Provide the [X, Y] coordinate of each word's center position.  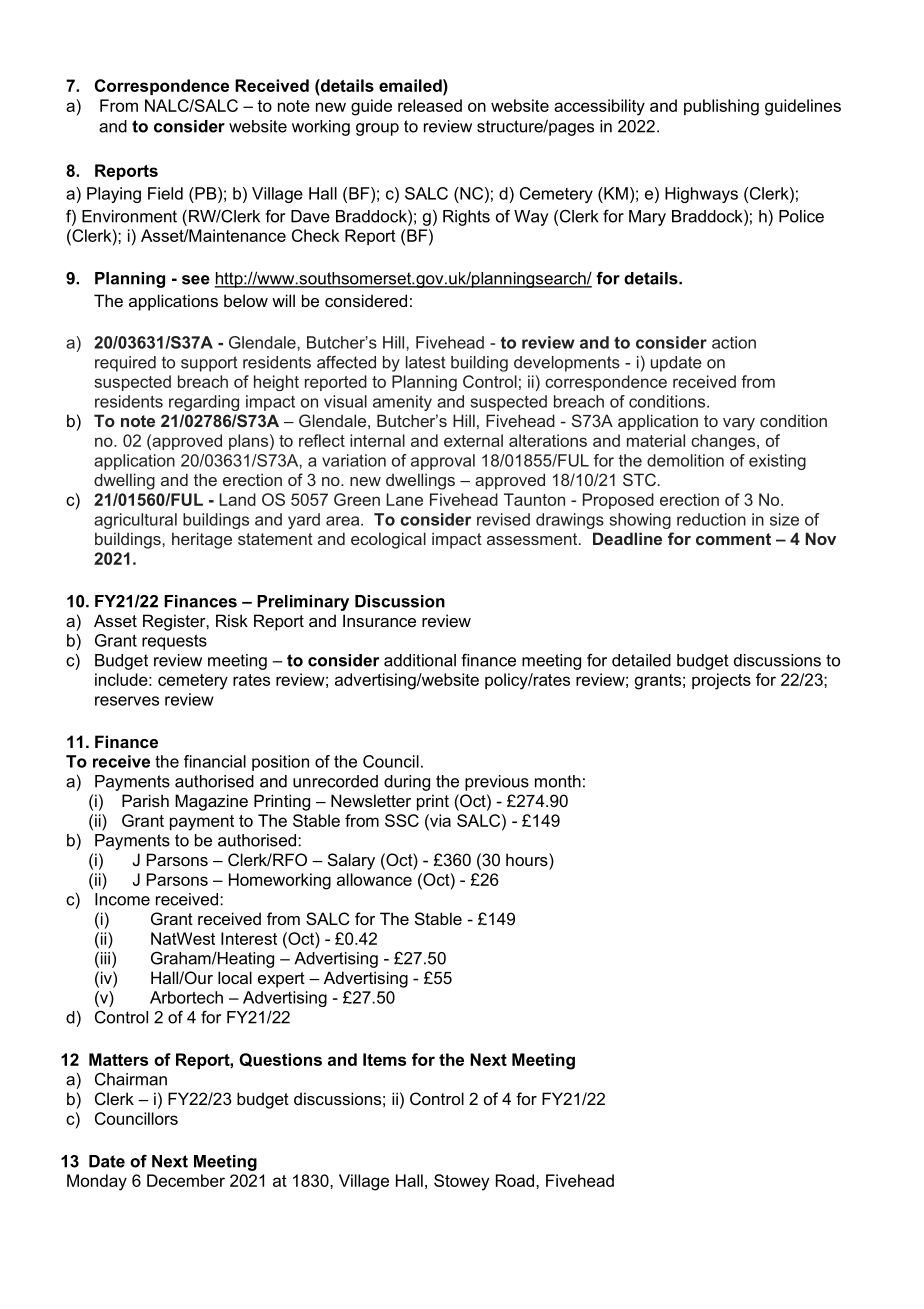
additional [420, 660]
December [186, 1180]
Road [516, 1180]
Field [165, 193]
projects [721, 681]
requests [174, 642]
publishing [721, 107]
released [430, 105]
